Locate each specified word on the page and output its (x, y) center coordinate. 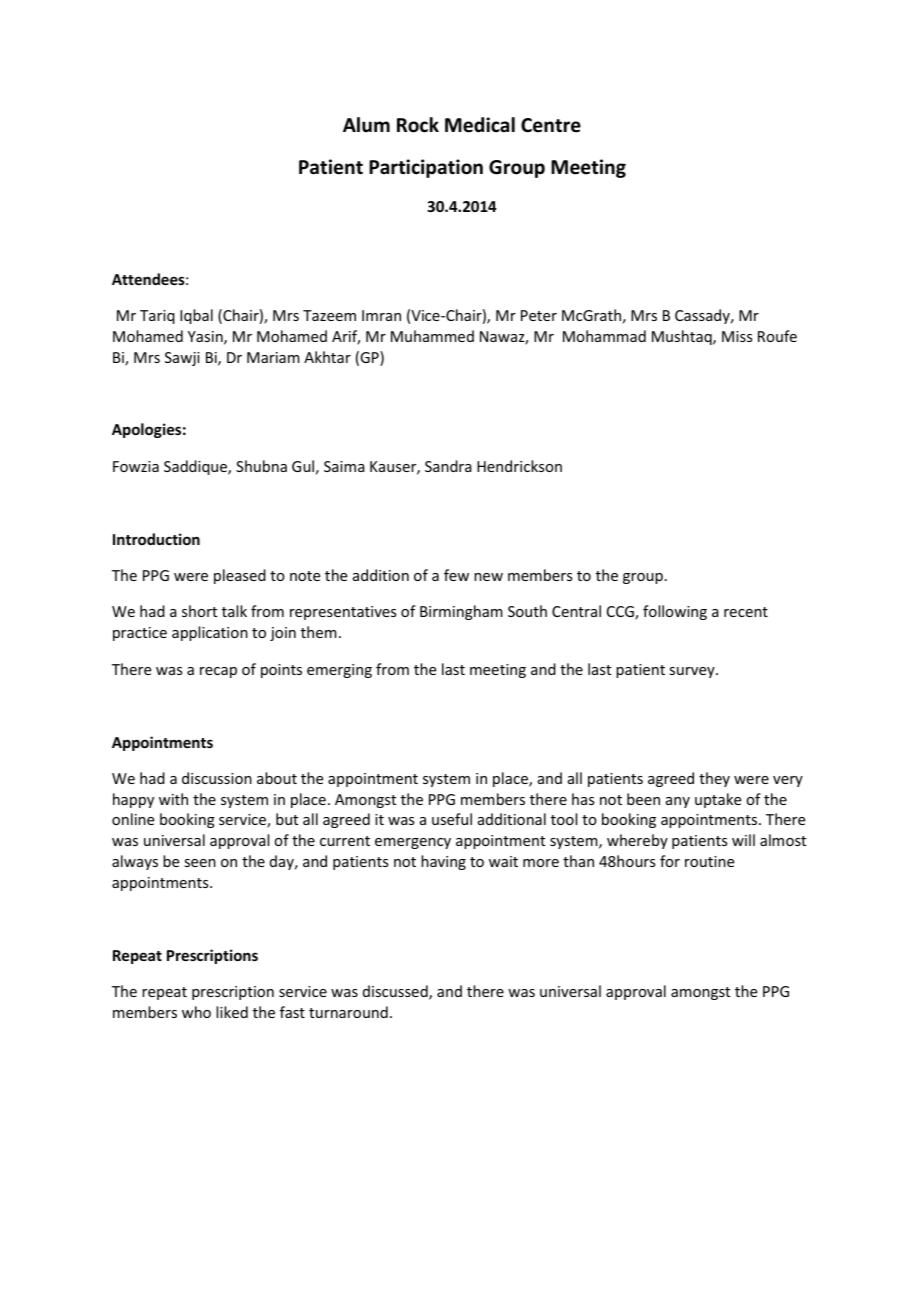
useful (452, 819)
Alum (366, 125)
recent (746, 612)
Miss (737, 336)
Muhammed (432, 336)
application (210, 633)
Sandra (448, 466)
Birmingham (461, 612)
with (173, 799)
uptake (718, 800)
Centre (551, 125)
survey (693, 672)
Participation (426, 168)
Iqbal (196, 316)
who (196, 1012)
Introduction (156, 539)
